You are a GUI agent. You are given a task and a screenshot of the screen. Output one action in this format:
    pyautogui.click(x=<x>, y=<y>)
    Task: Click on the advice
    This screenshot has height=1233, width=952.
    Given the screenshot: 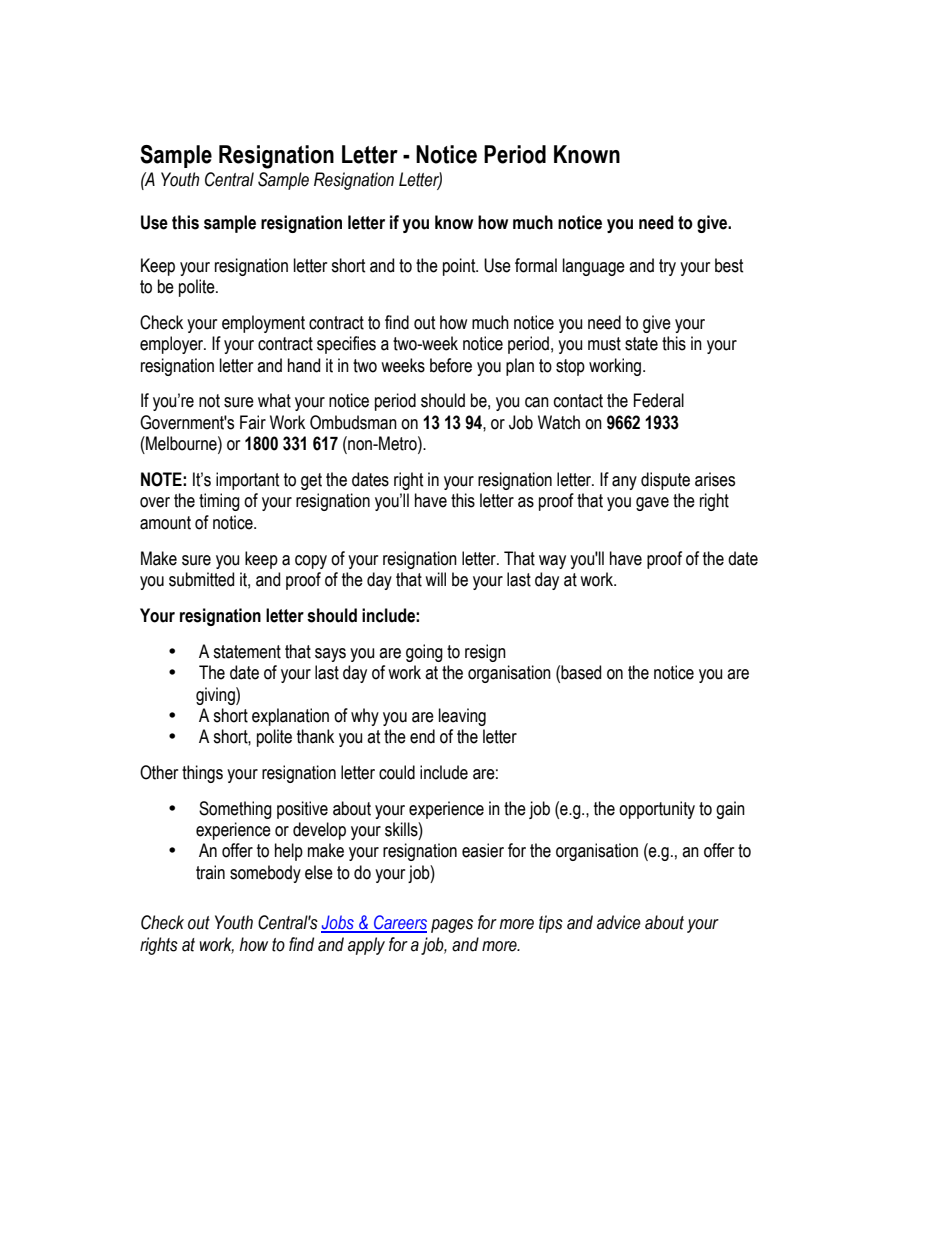 What is the action you would take?
    pyautogui.click(x=619, y=922)
